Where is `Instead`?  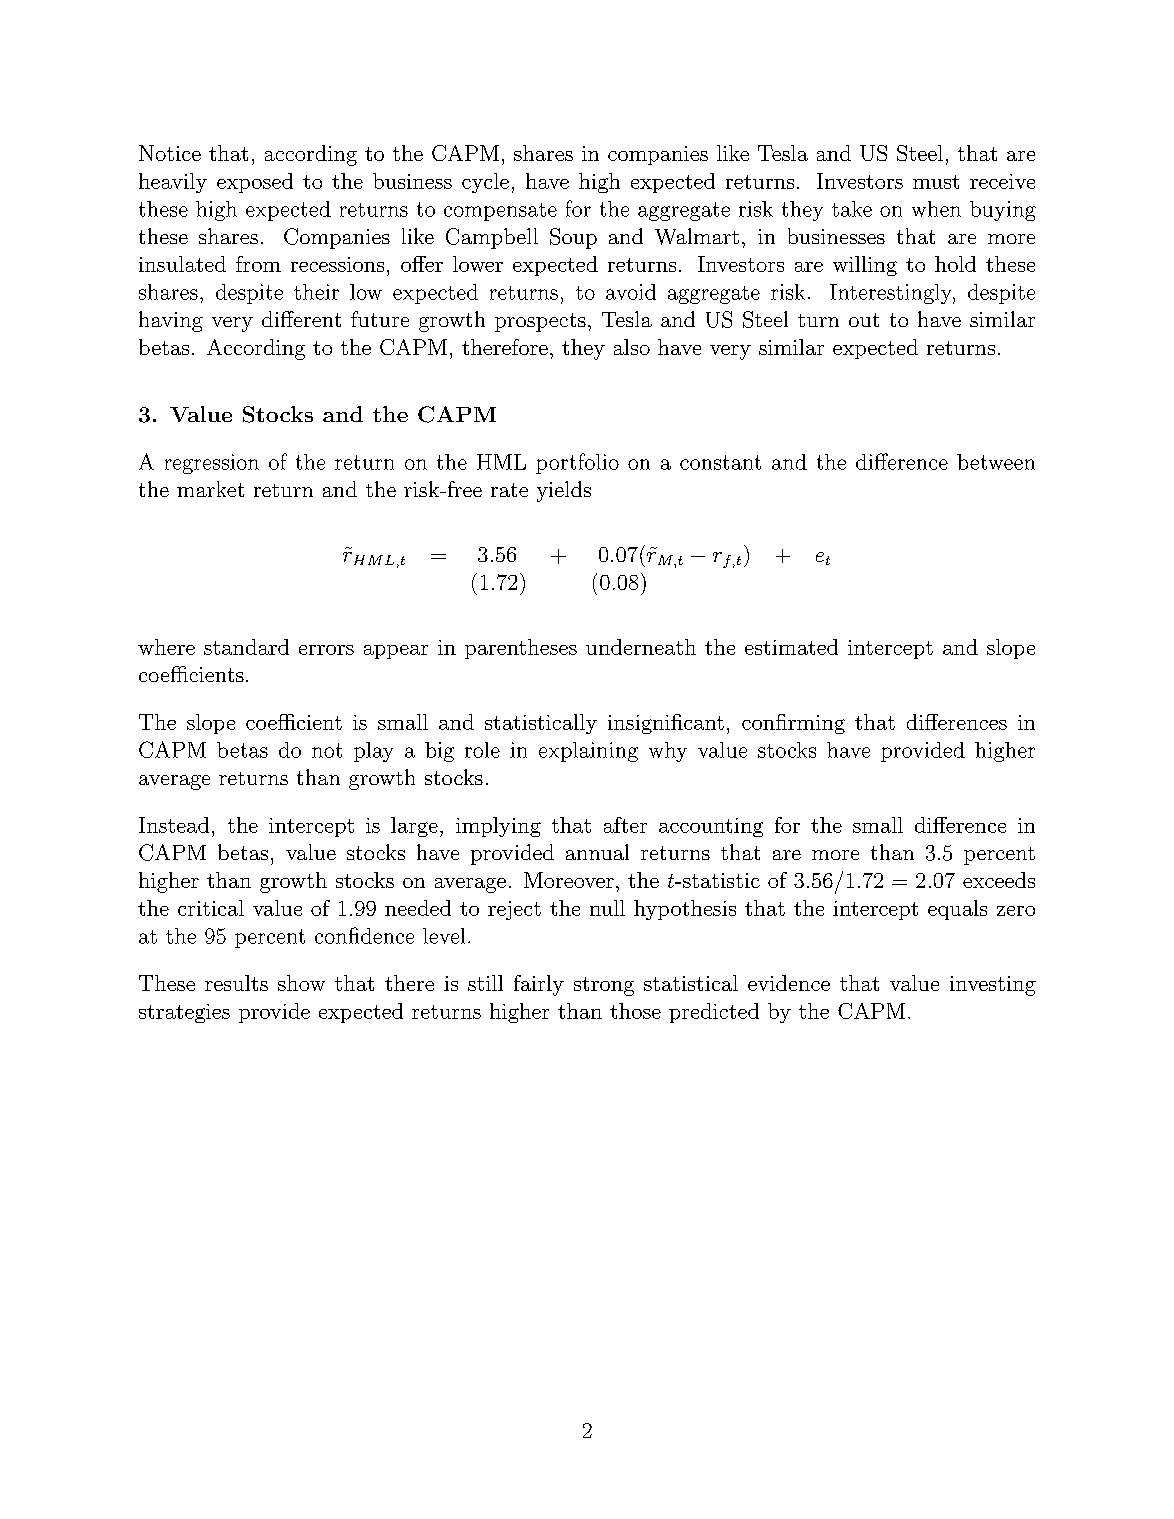
Instead is located at coordinates (174, 825).
